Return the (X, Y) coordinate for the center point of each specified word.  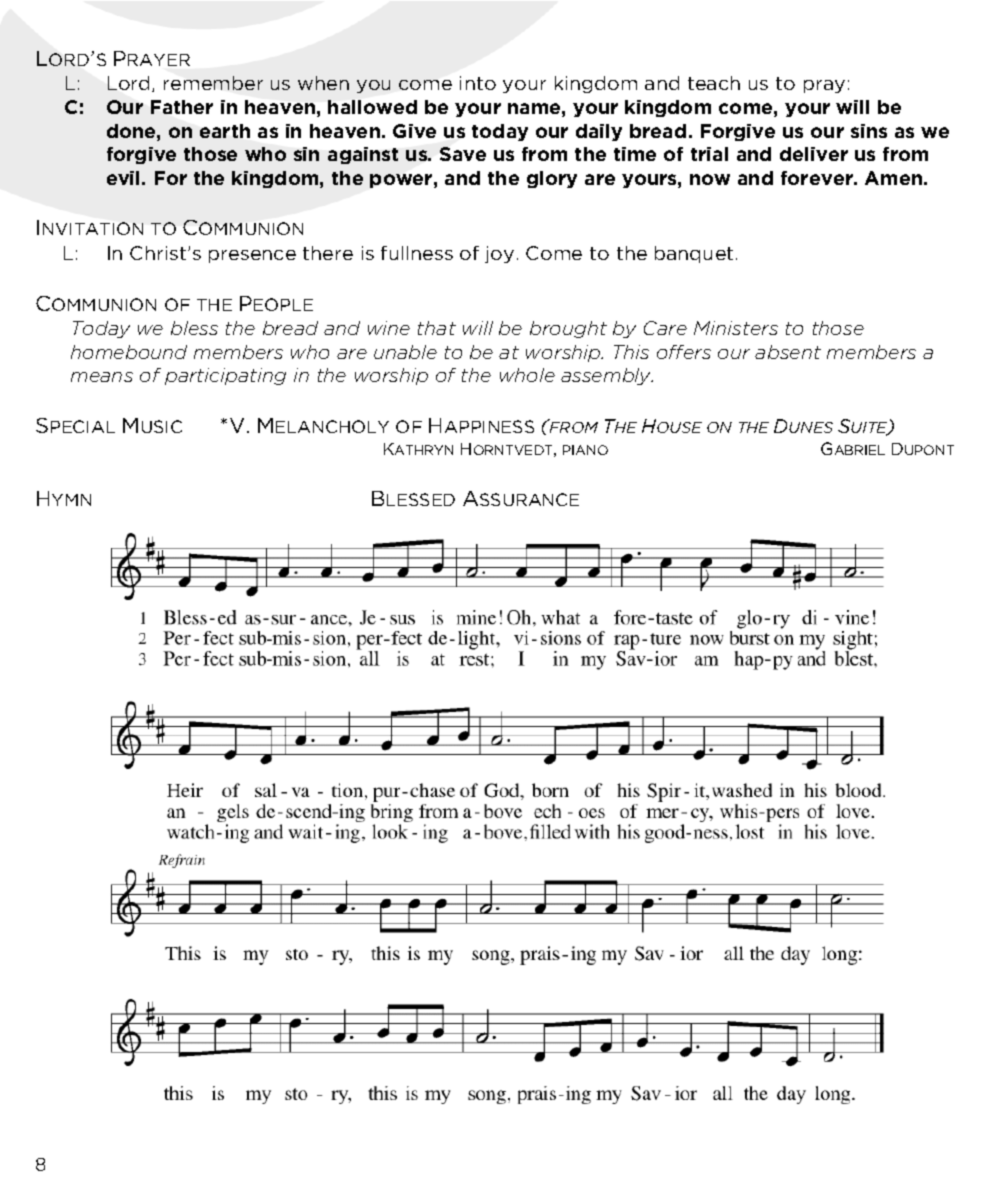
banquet (694, 254)
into (478, 83)
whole (527, 375)
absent (788, 352)
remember (213, 83)
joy (499, 254)
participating (225, 376)
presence (252, 256)
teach (714, 83)
